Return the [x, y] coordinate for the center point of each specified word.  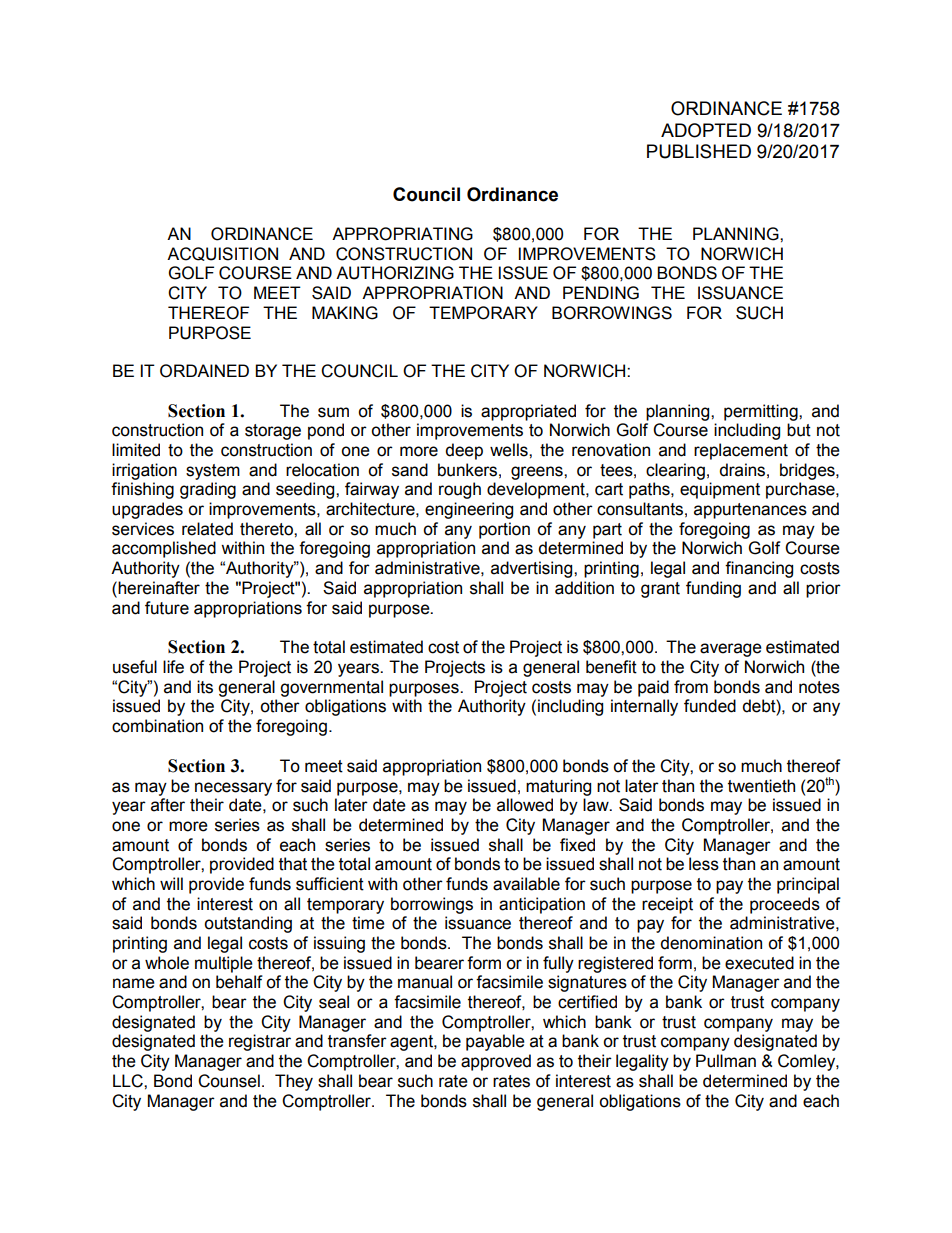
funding [713, 589]
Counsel [229, 1081]
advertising [533, 569]
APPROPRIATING [402, 234]
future [167, 608]
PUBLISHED [699, 151]
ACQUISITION [222, 254]
